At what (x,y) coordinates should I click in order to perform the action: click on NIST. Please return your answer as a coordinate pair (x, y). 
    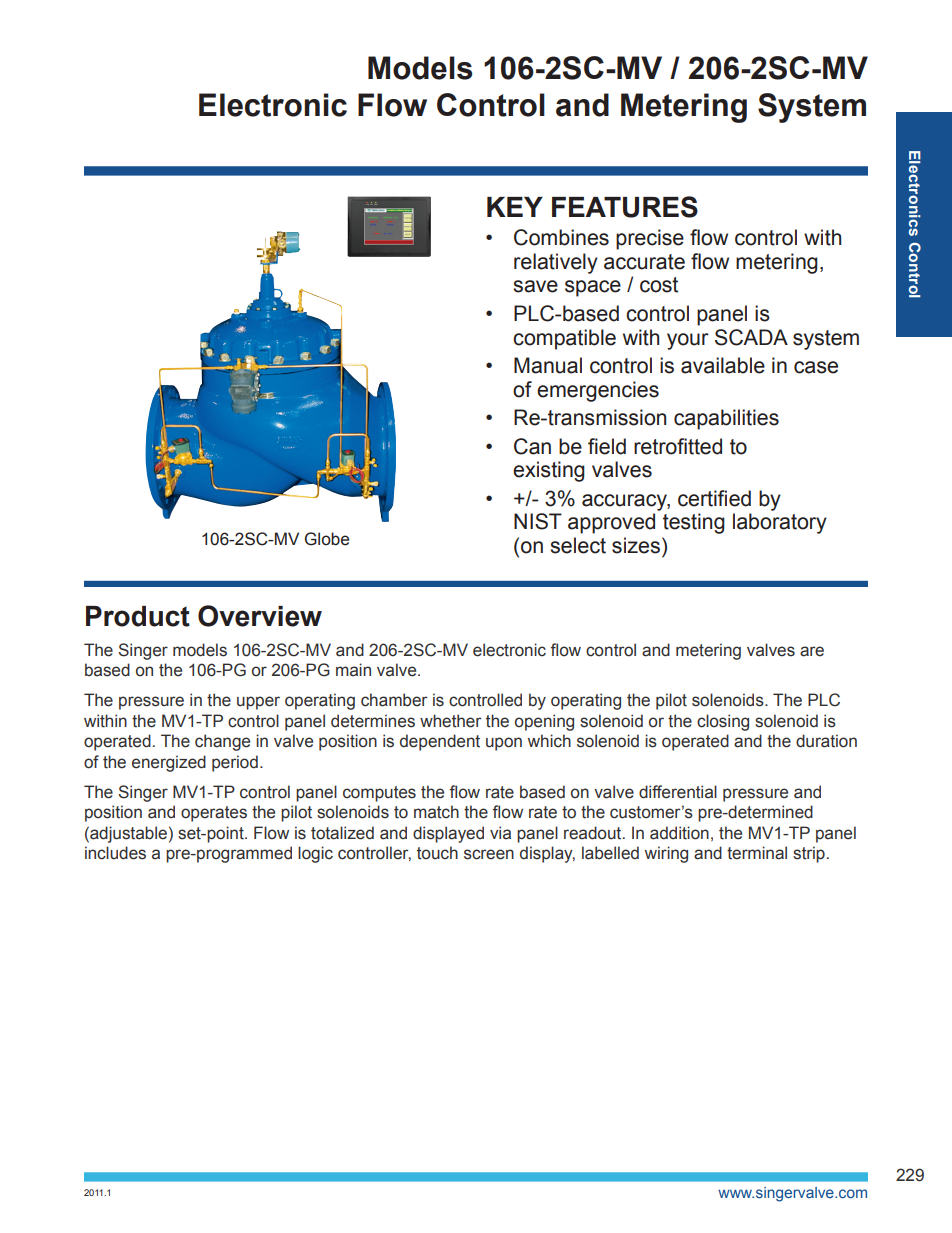
    Looking at the image, I should click on (538, 521).
